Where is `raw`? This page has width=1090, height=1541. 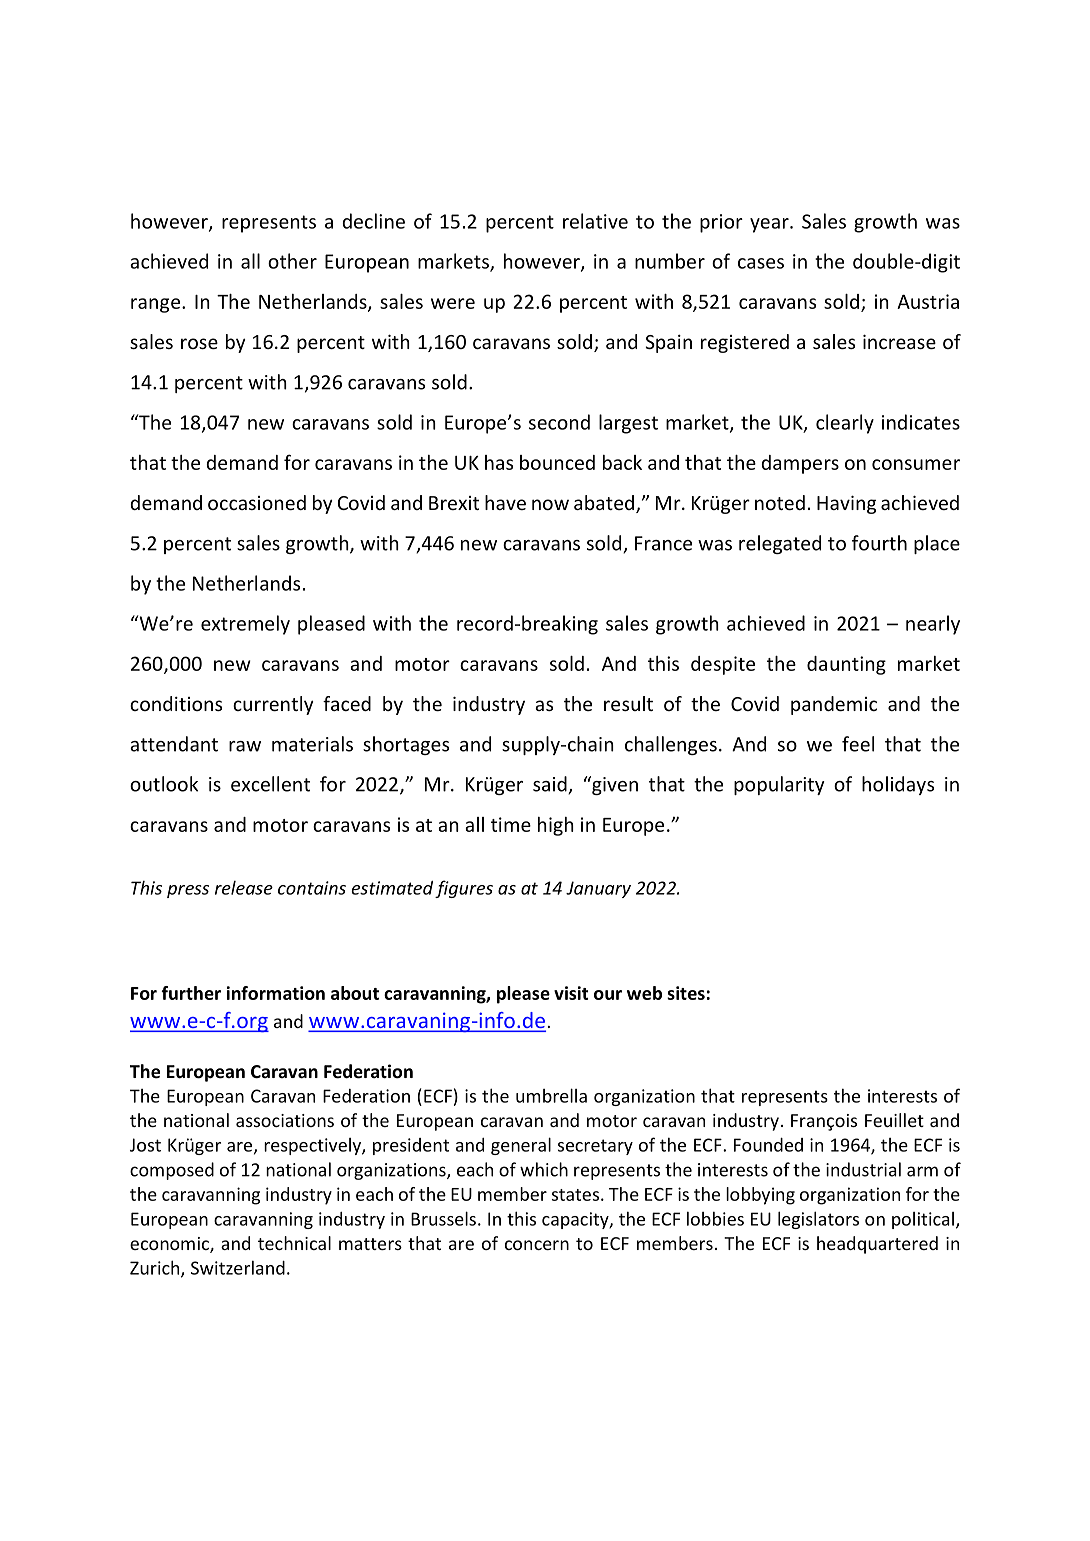
raw is located at coordinates (245, 746).
